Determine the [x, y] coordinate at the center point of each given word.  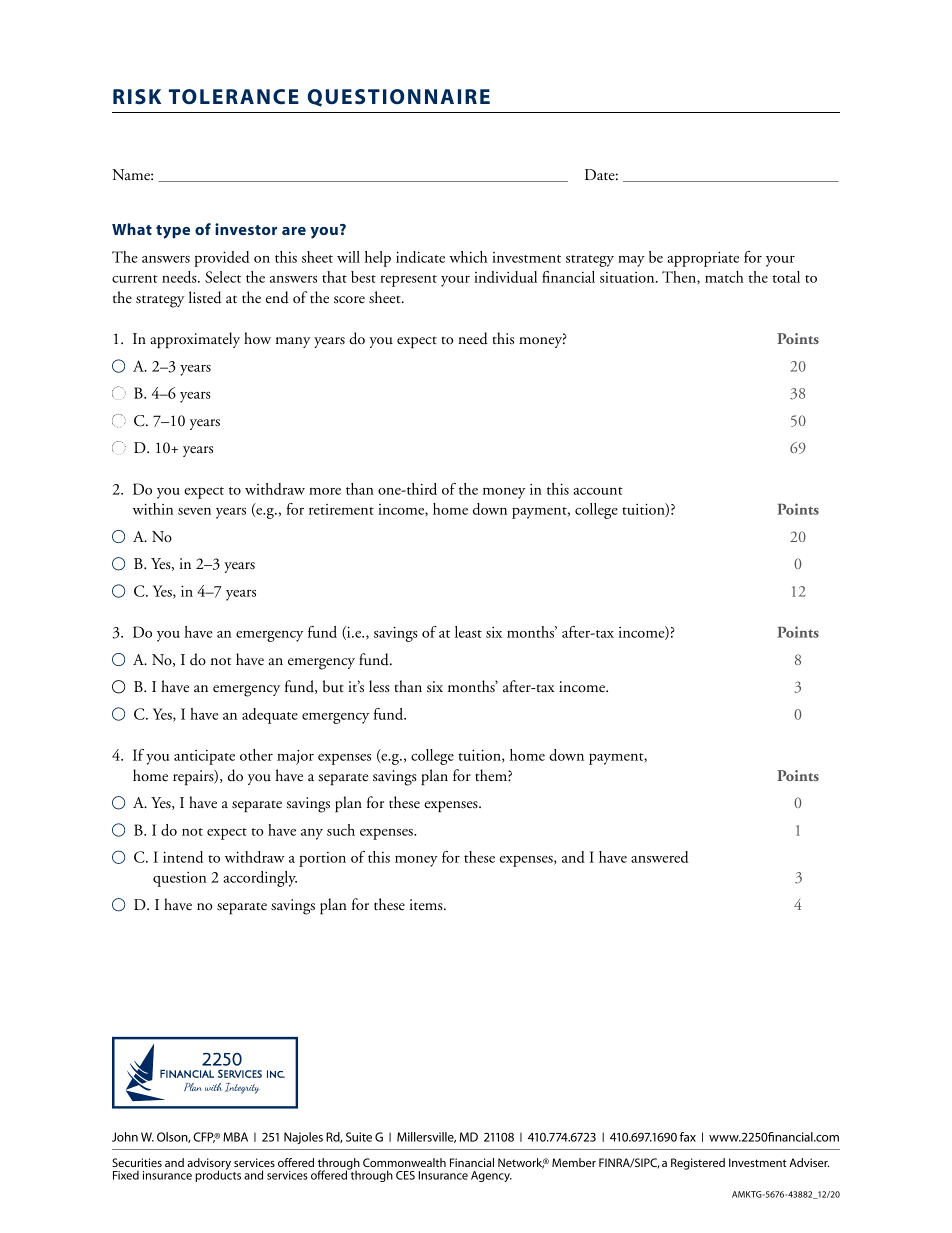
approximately [195, 340]
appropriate [703, 259]
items [427, 904]
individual [505, 277]
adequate [270, 716]
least [468, 632]
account [598, 491]
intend [183, 857]
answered [660, 857]
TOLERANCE [234, 96]
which [468, 257]
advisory [209, 1165]
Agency [491, 1176]
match [724, 277]
